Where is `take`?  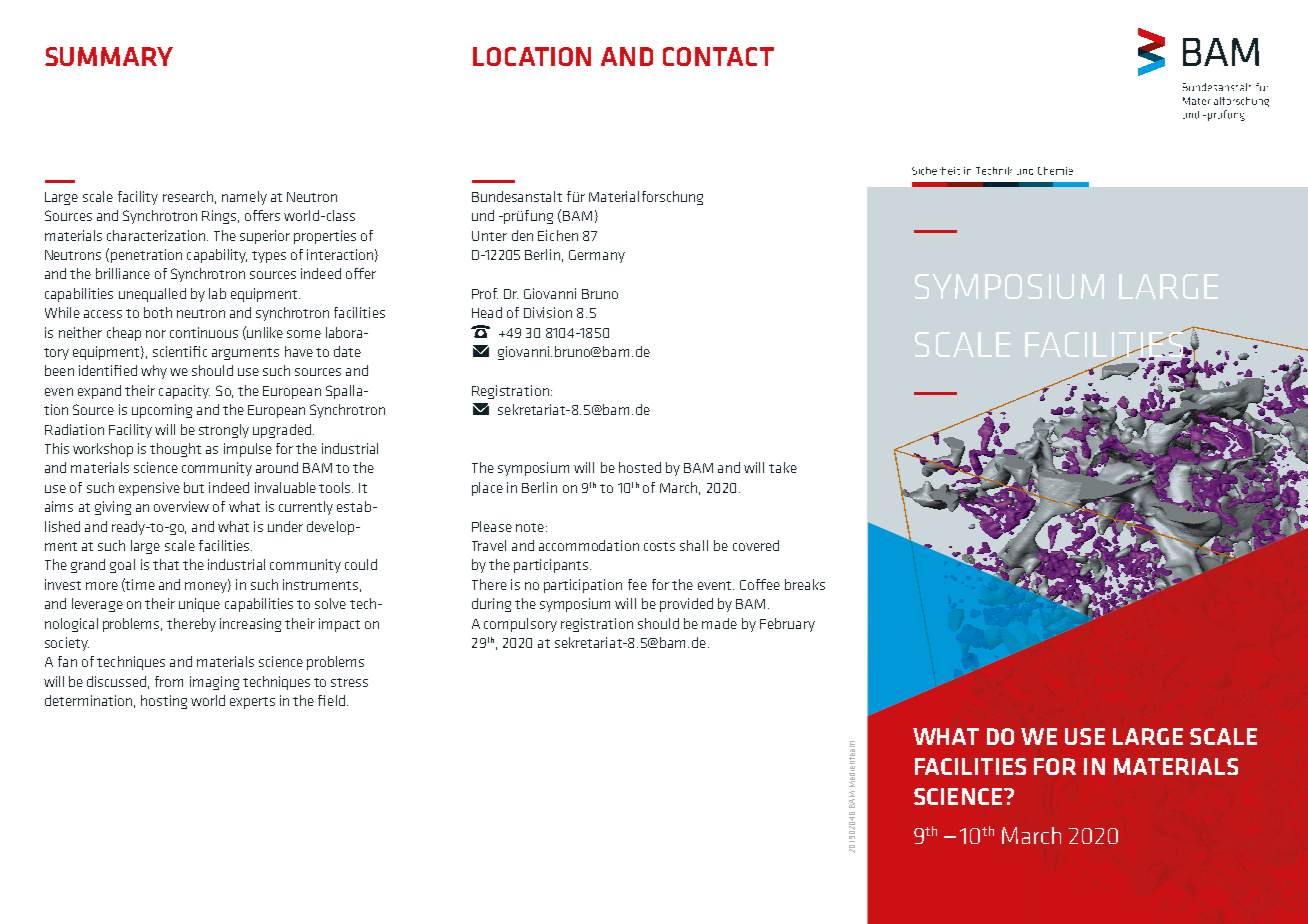
take is located at coordinates (783, 467).
